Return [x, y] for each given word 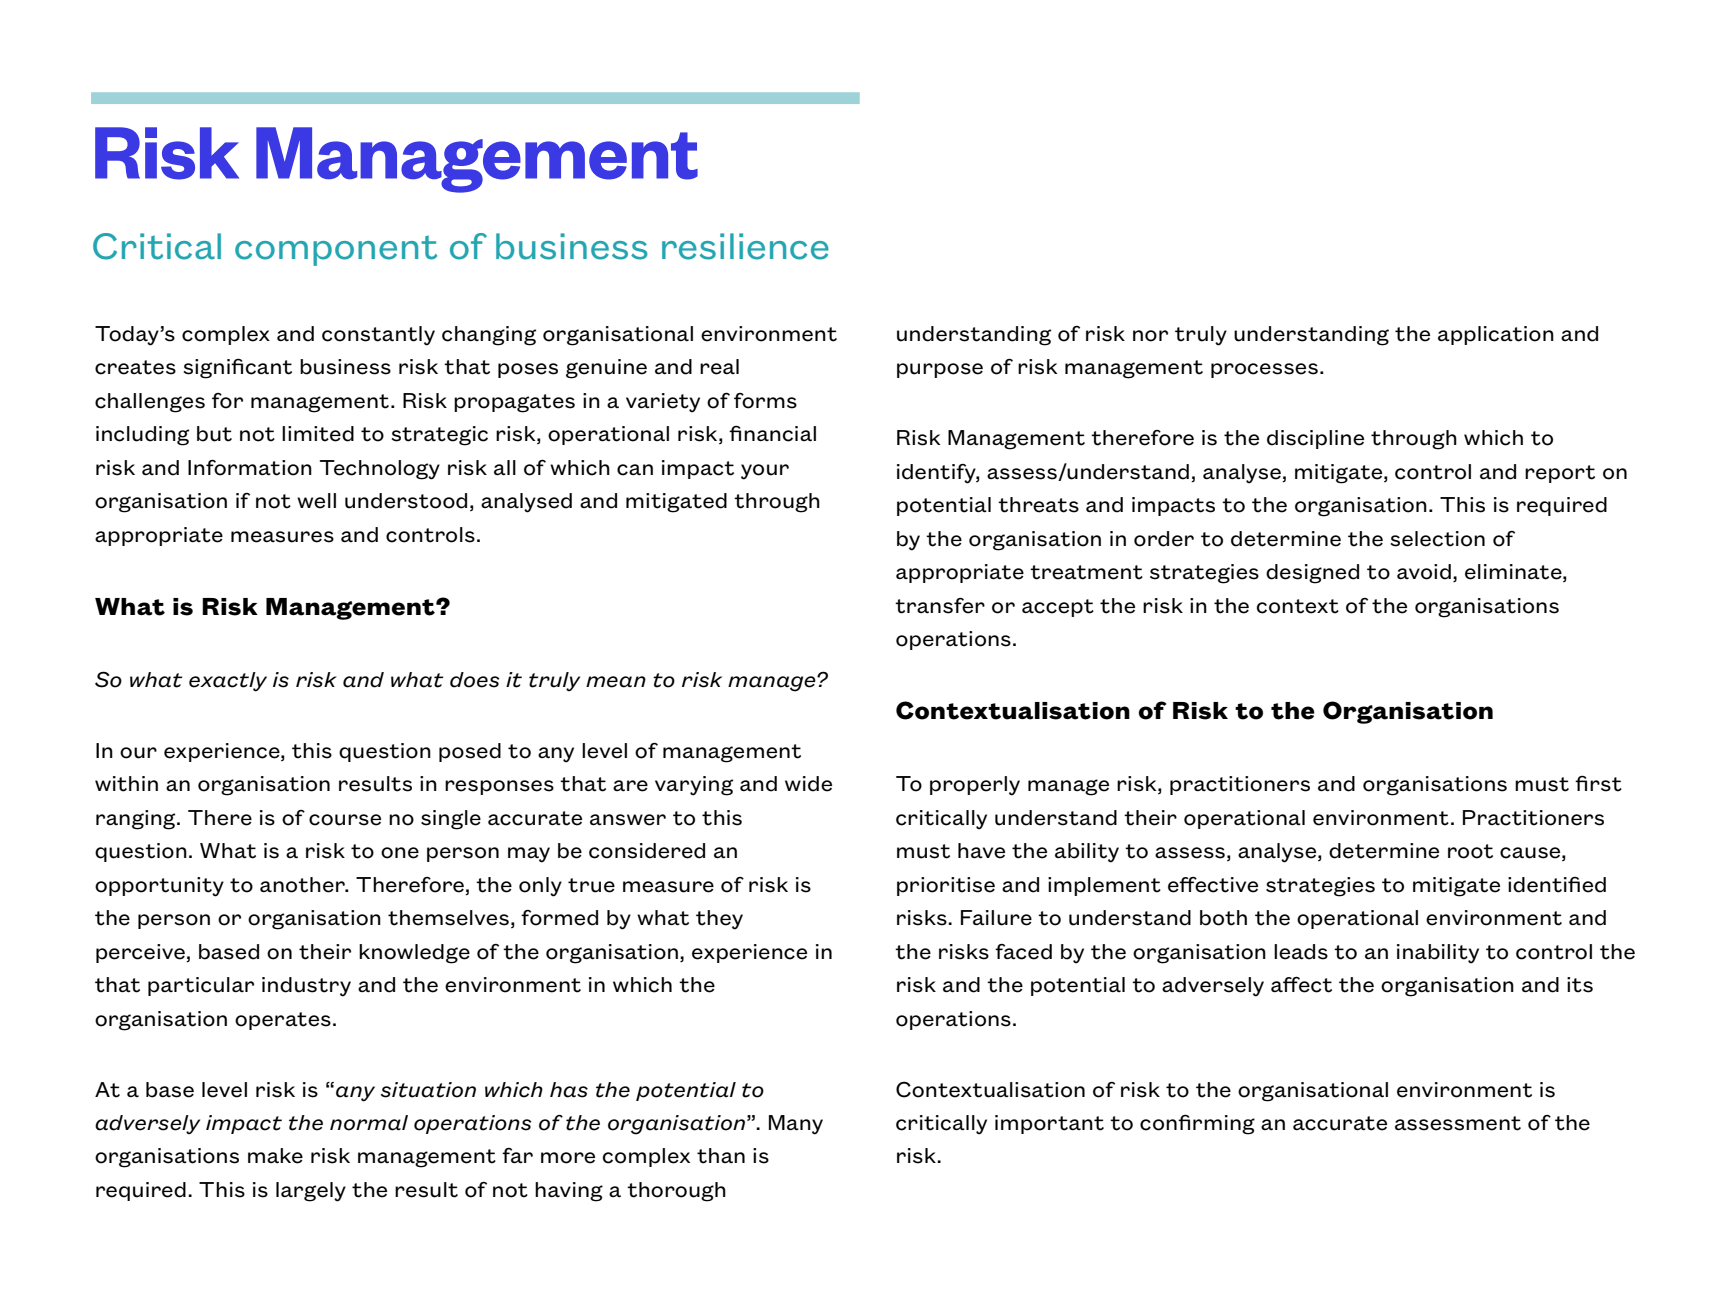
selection [1438, 539]
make [275, 1156]
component [336, 250]
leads [1301, 952]
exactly [228, 682]
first [1598, 783]
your [765, 472]
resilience [745, 246]
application [1496, 335]
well [316, 501]
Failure [996, 918]
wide [808, 784]
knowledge [414, 954]
